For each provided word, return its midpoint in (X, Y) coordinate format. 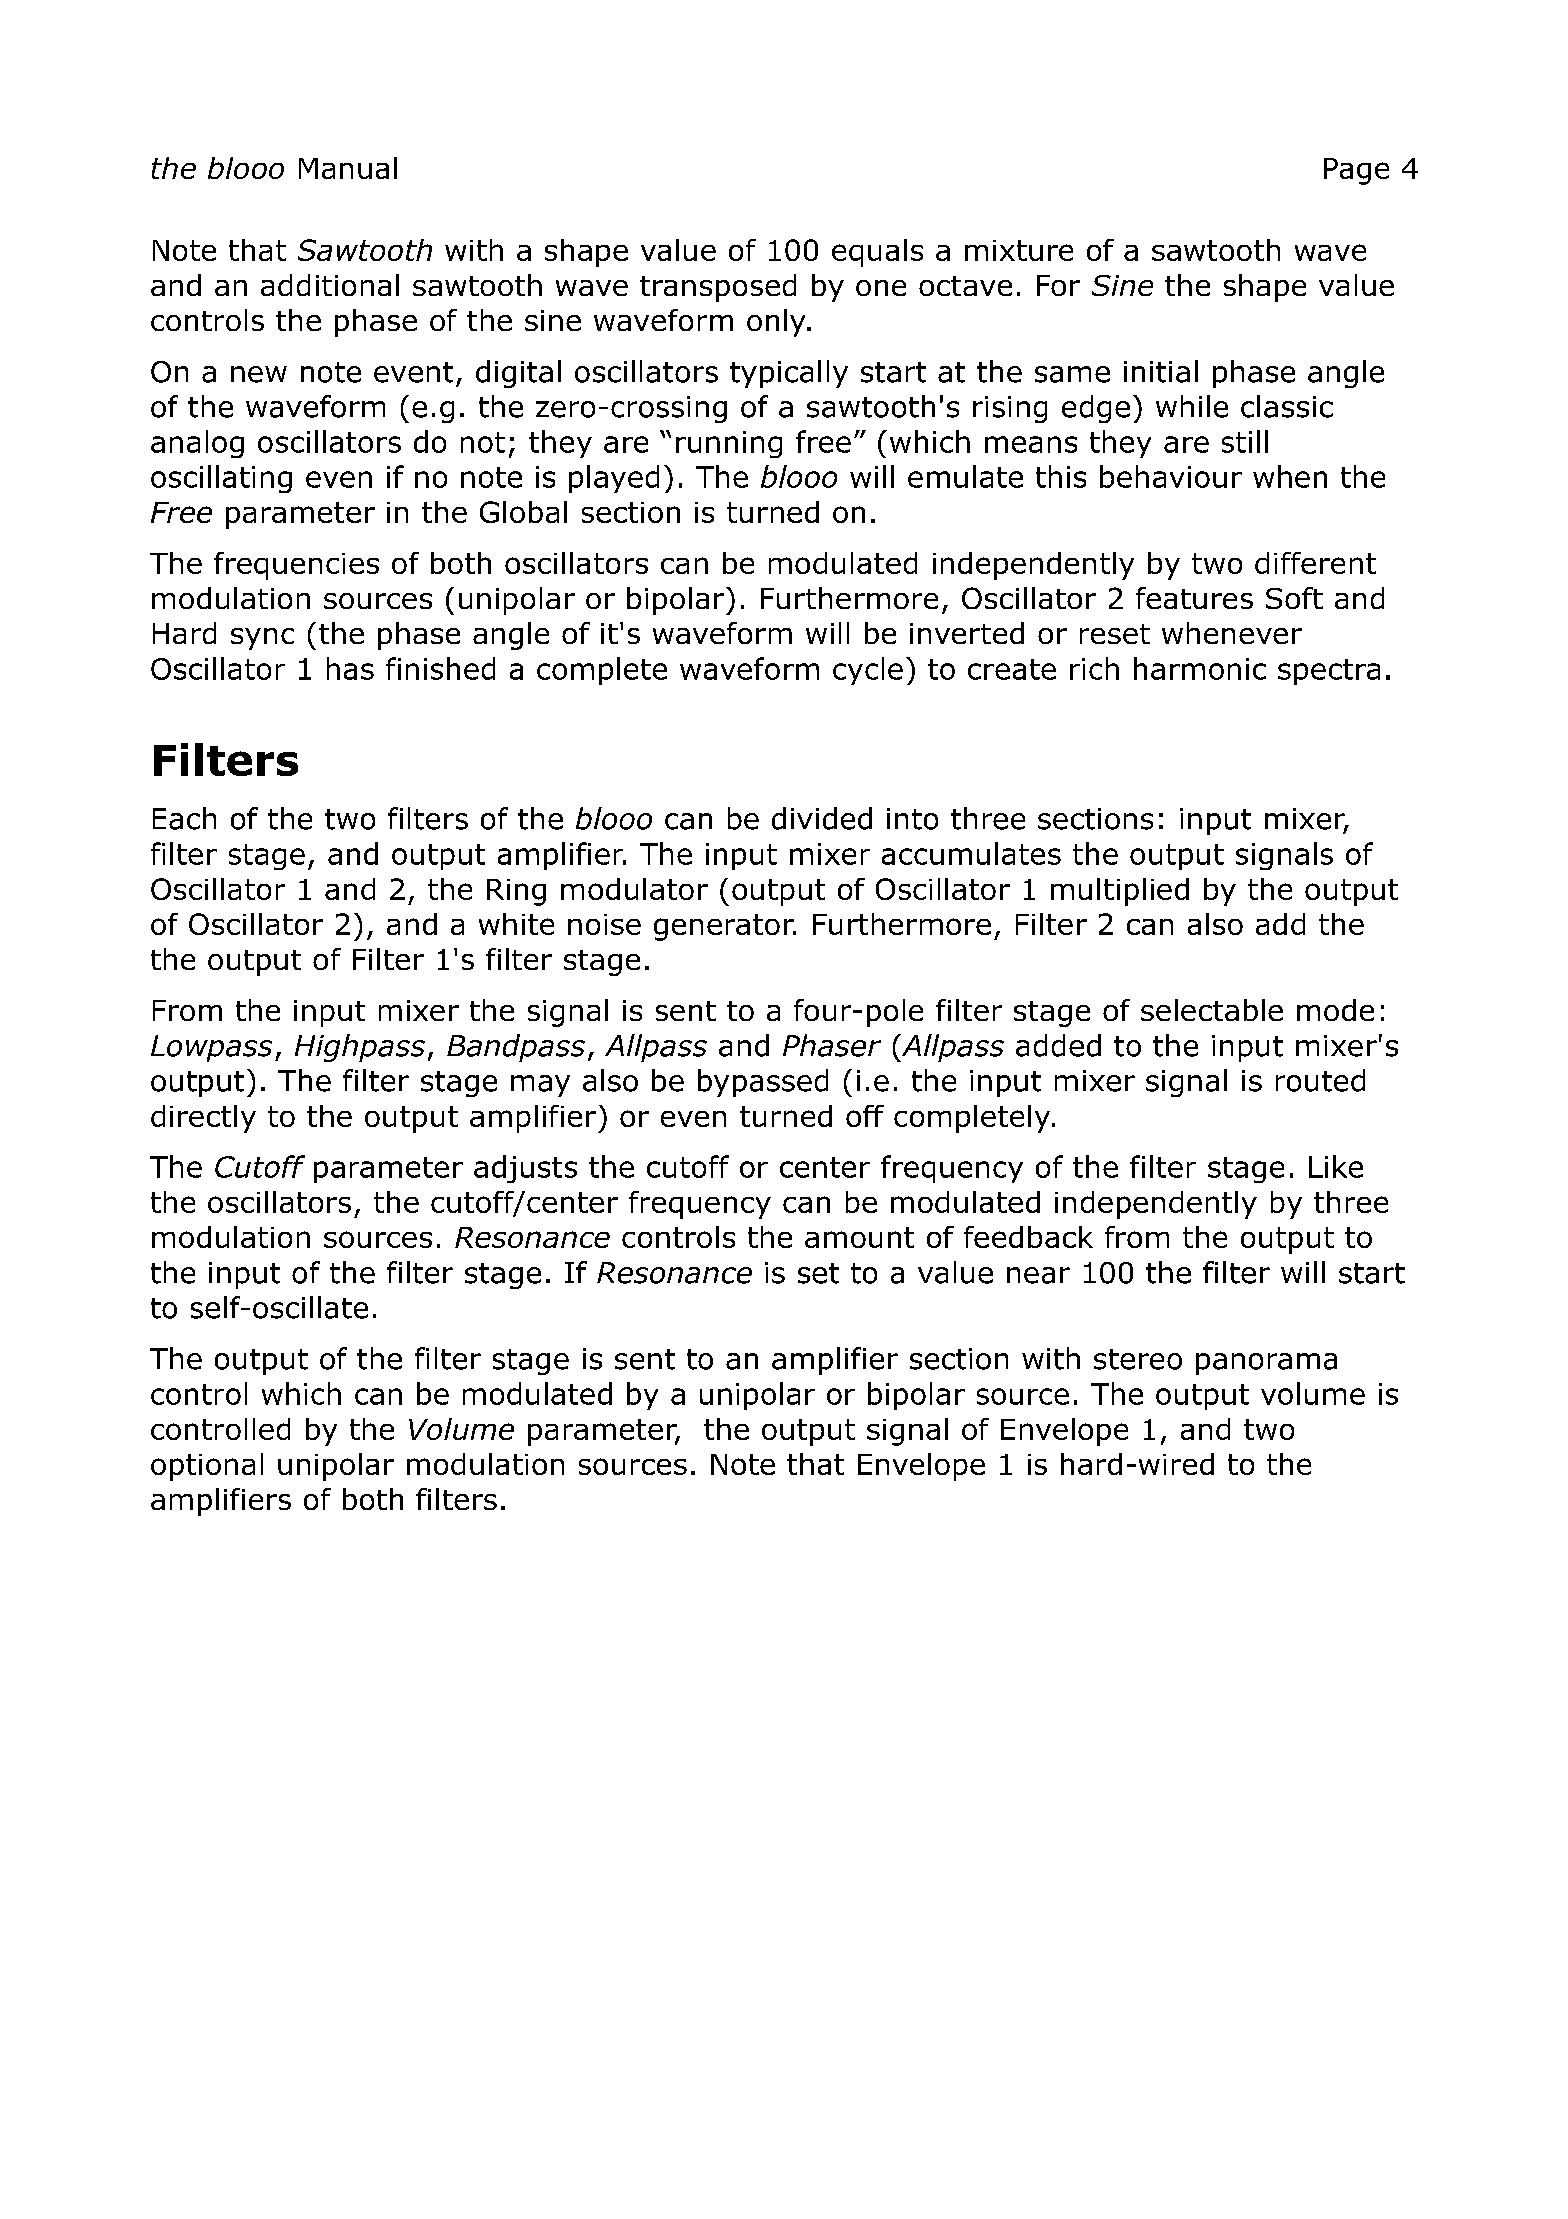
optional (207, 1467)
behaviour (1171, 476)
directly (203, 1119)
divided (822, 818)
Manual (348, 168)
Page (1356, 171)
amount (859, 1237)
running (729, 444)
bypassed (763, 1083)
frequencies (296, 566)
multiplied (1120, 892)
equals (877, 253)
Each (184, 818)
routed (1320, 1080)
